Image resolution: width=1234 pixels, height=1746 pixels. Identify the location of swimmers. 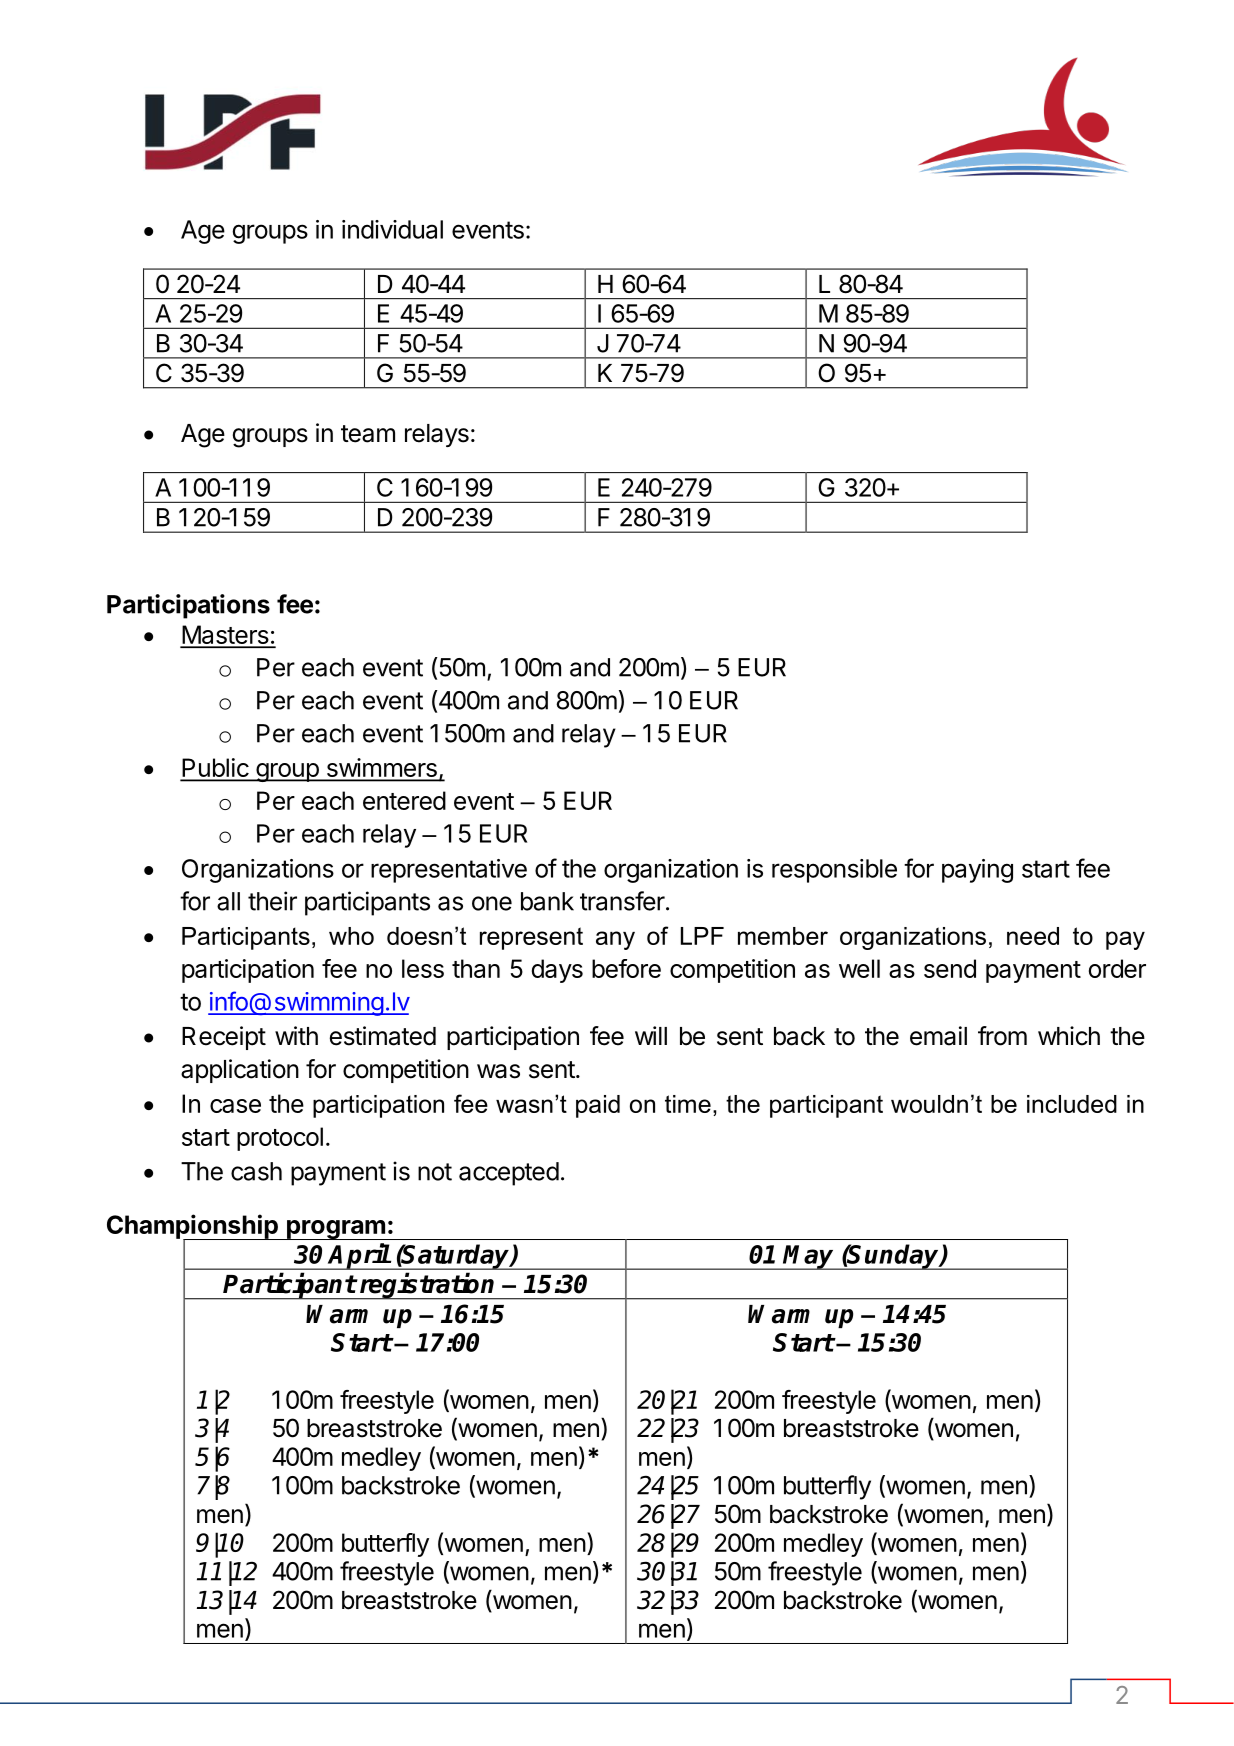
(381, 769).
